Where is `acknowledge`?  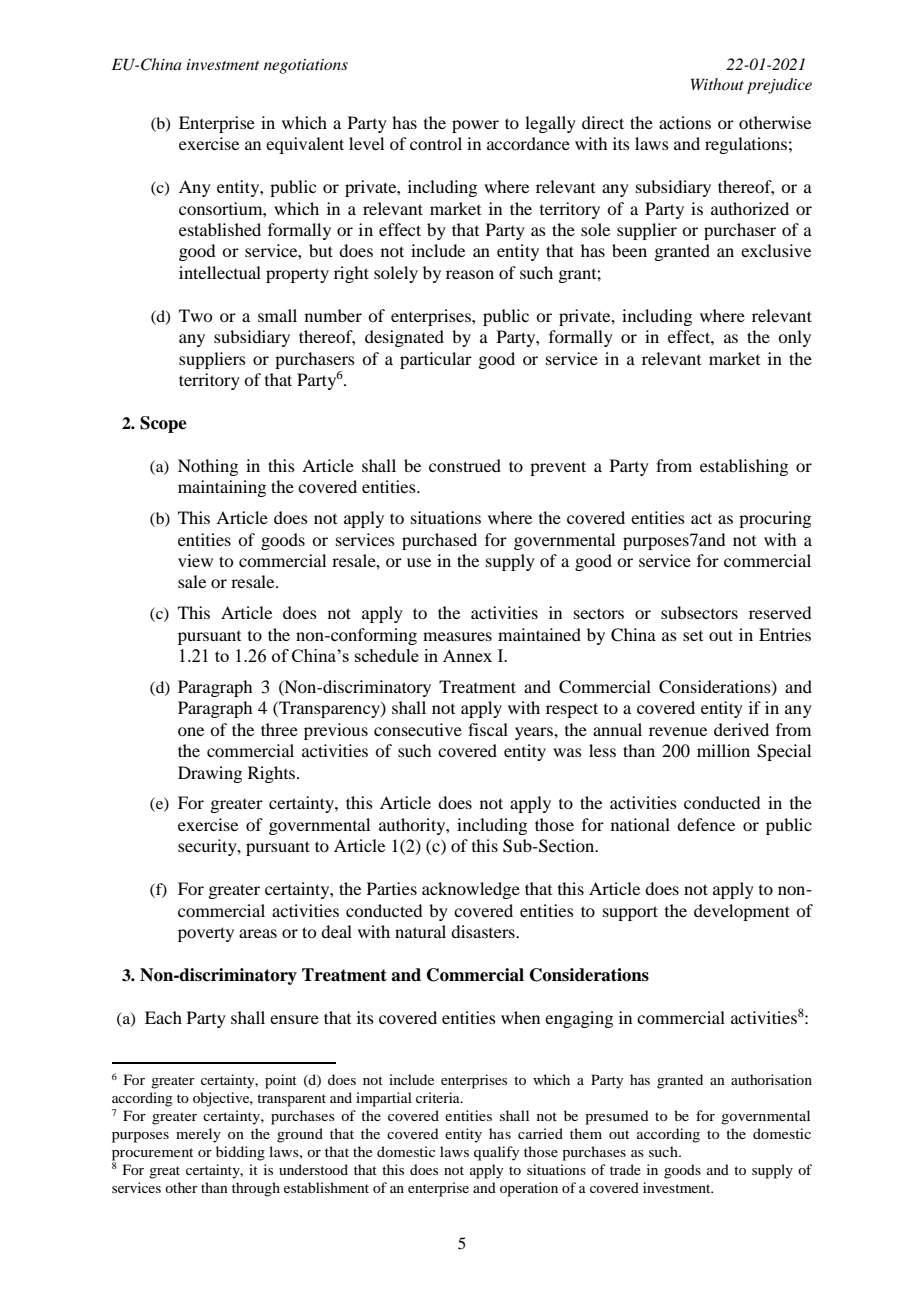 acknowledge is located at coordinates (471, 890).
